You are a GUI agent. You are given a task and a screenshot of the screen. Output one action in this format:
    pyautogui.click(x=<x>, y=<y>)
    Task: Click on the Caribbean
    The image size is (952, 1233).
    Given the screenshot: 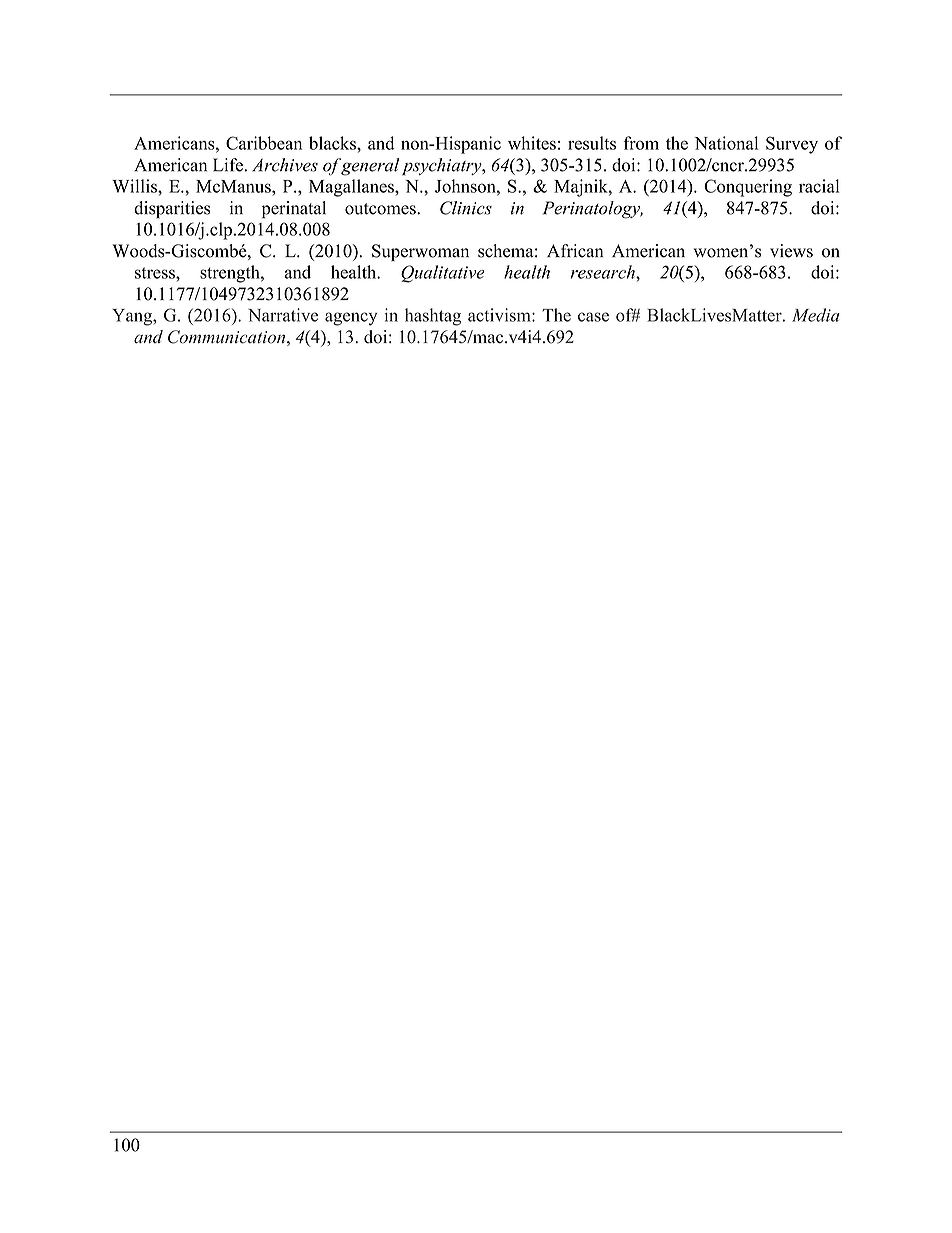 What is the action you would take?
    pyautogui.click(x=264, y=143)
